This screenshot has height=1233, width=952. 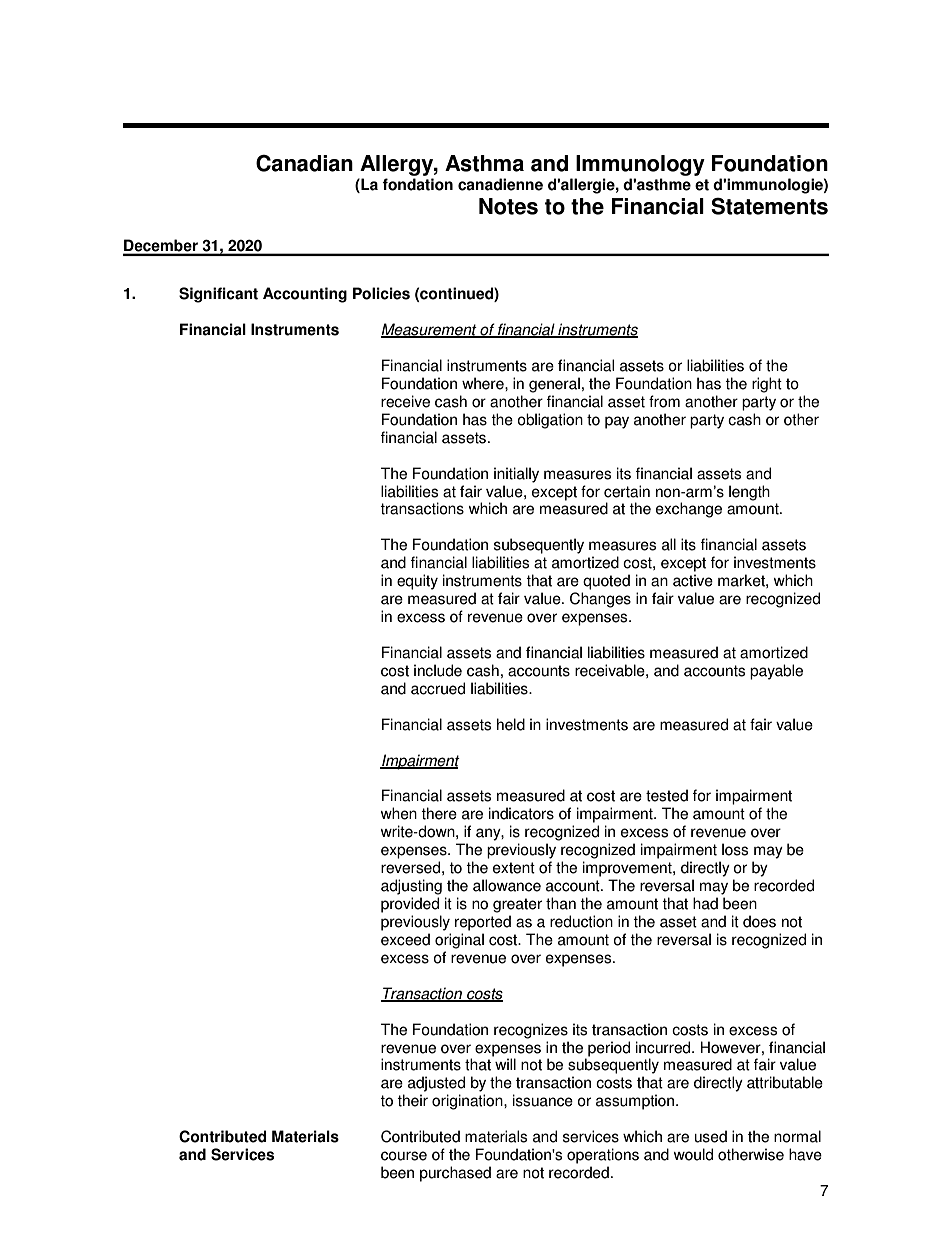 I want to click on include, so click(x=438, y=670).
